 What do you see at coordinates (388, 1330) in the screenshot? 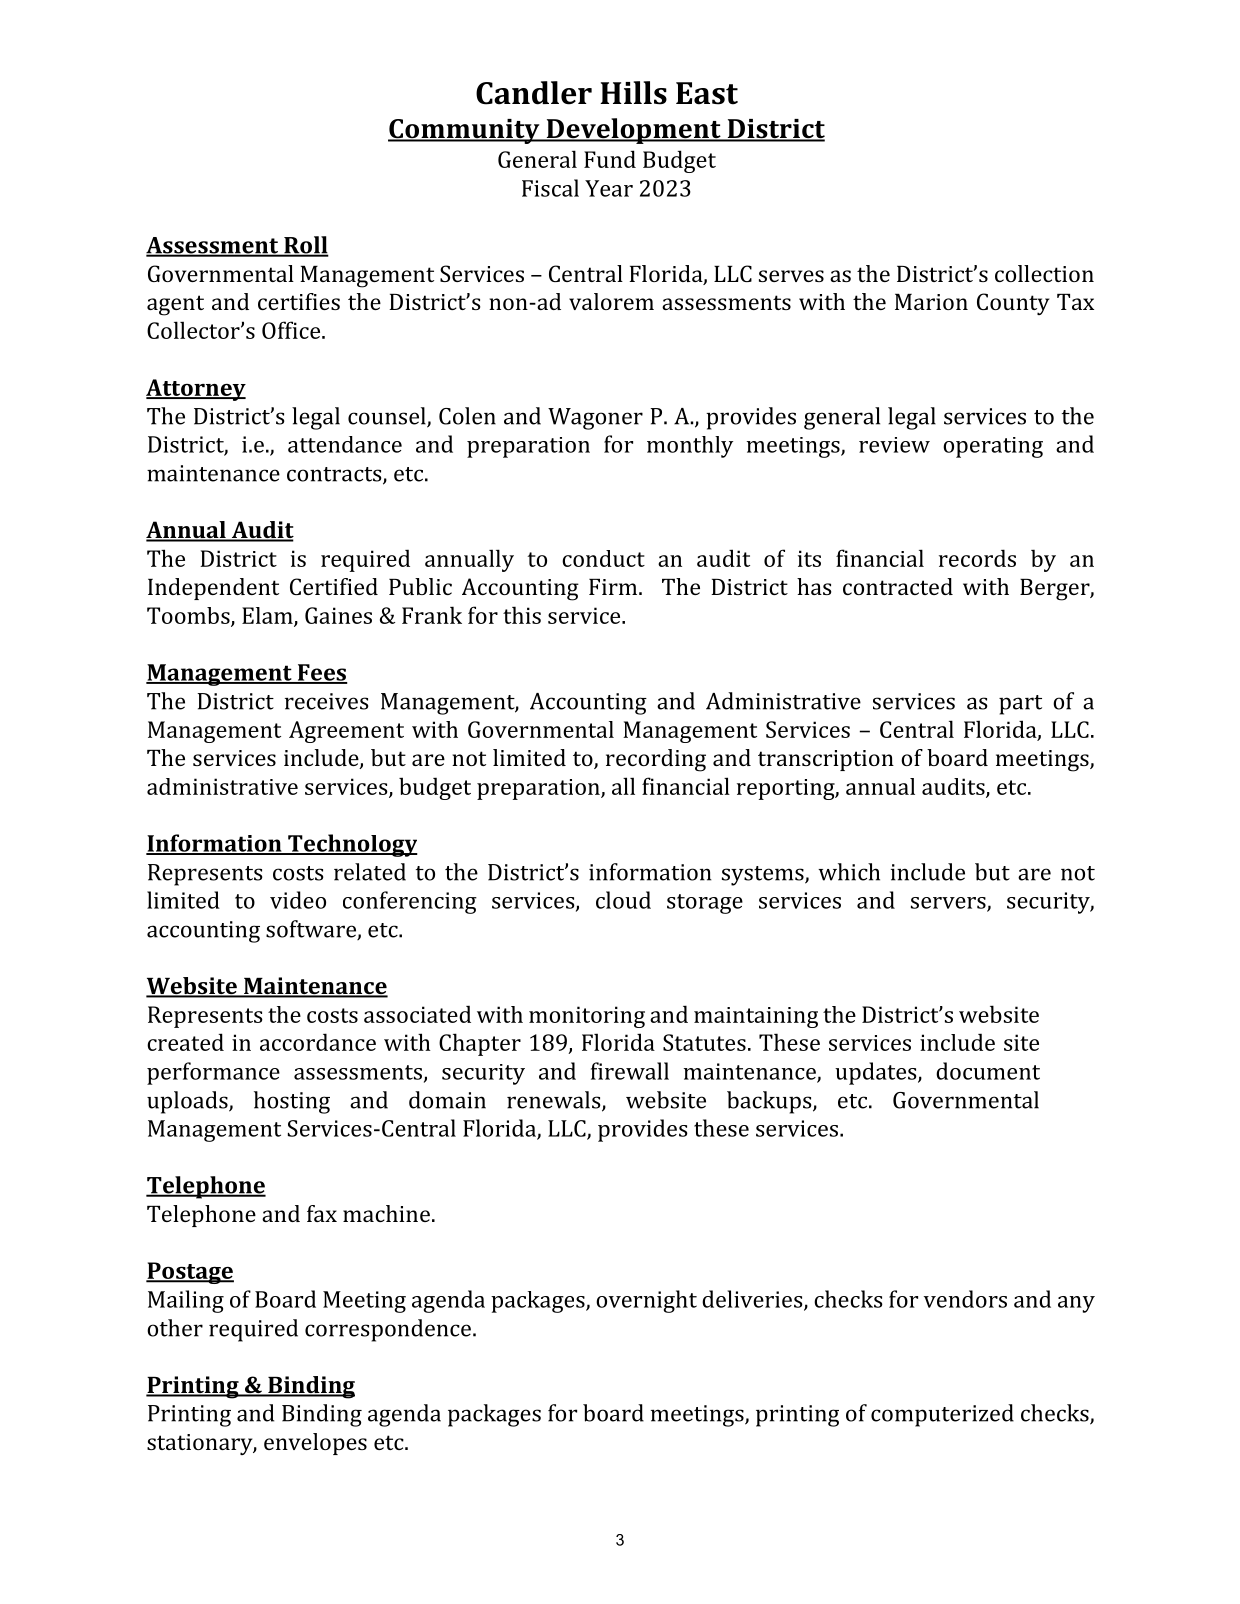
I see `correspondence` at bounding box center [388, 1330].
